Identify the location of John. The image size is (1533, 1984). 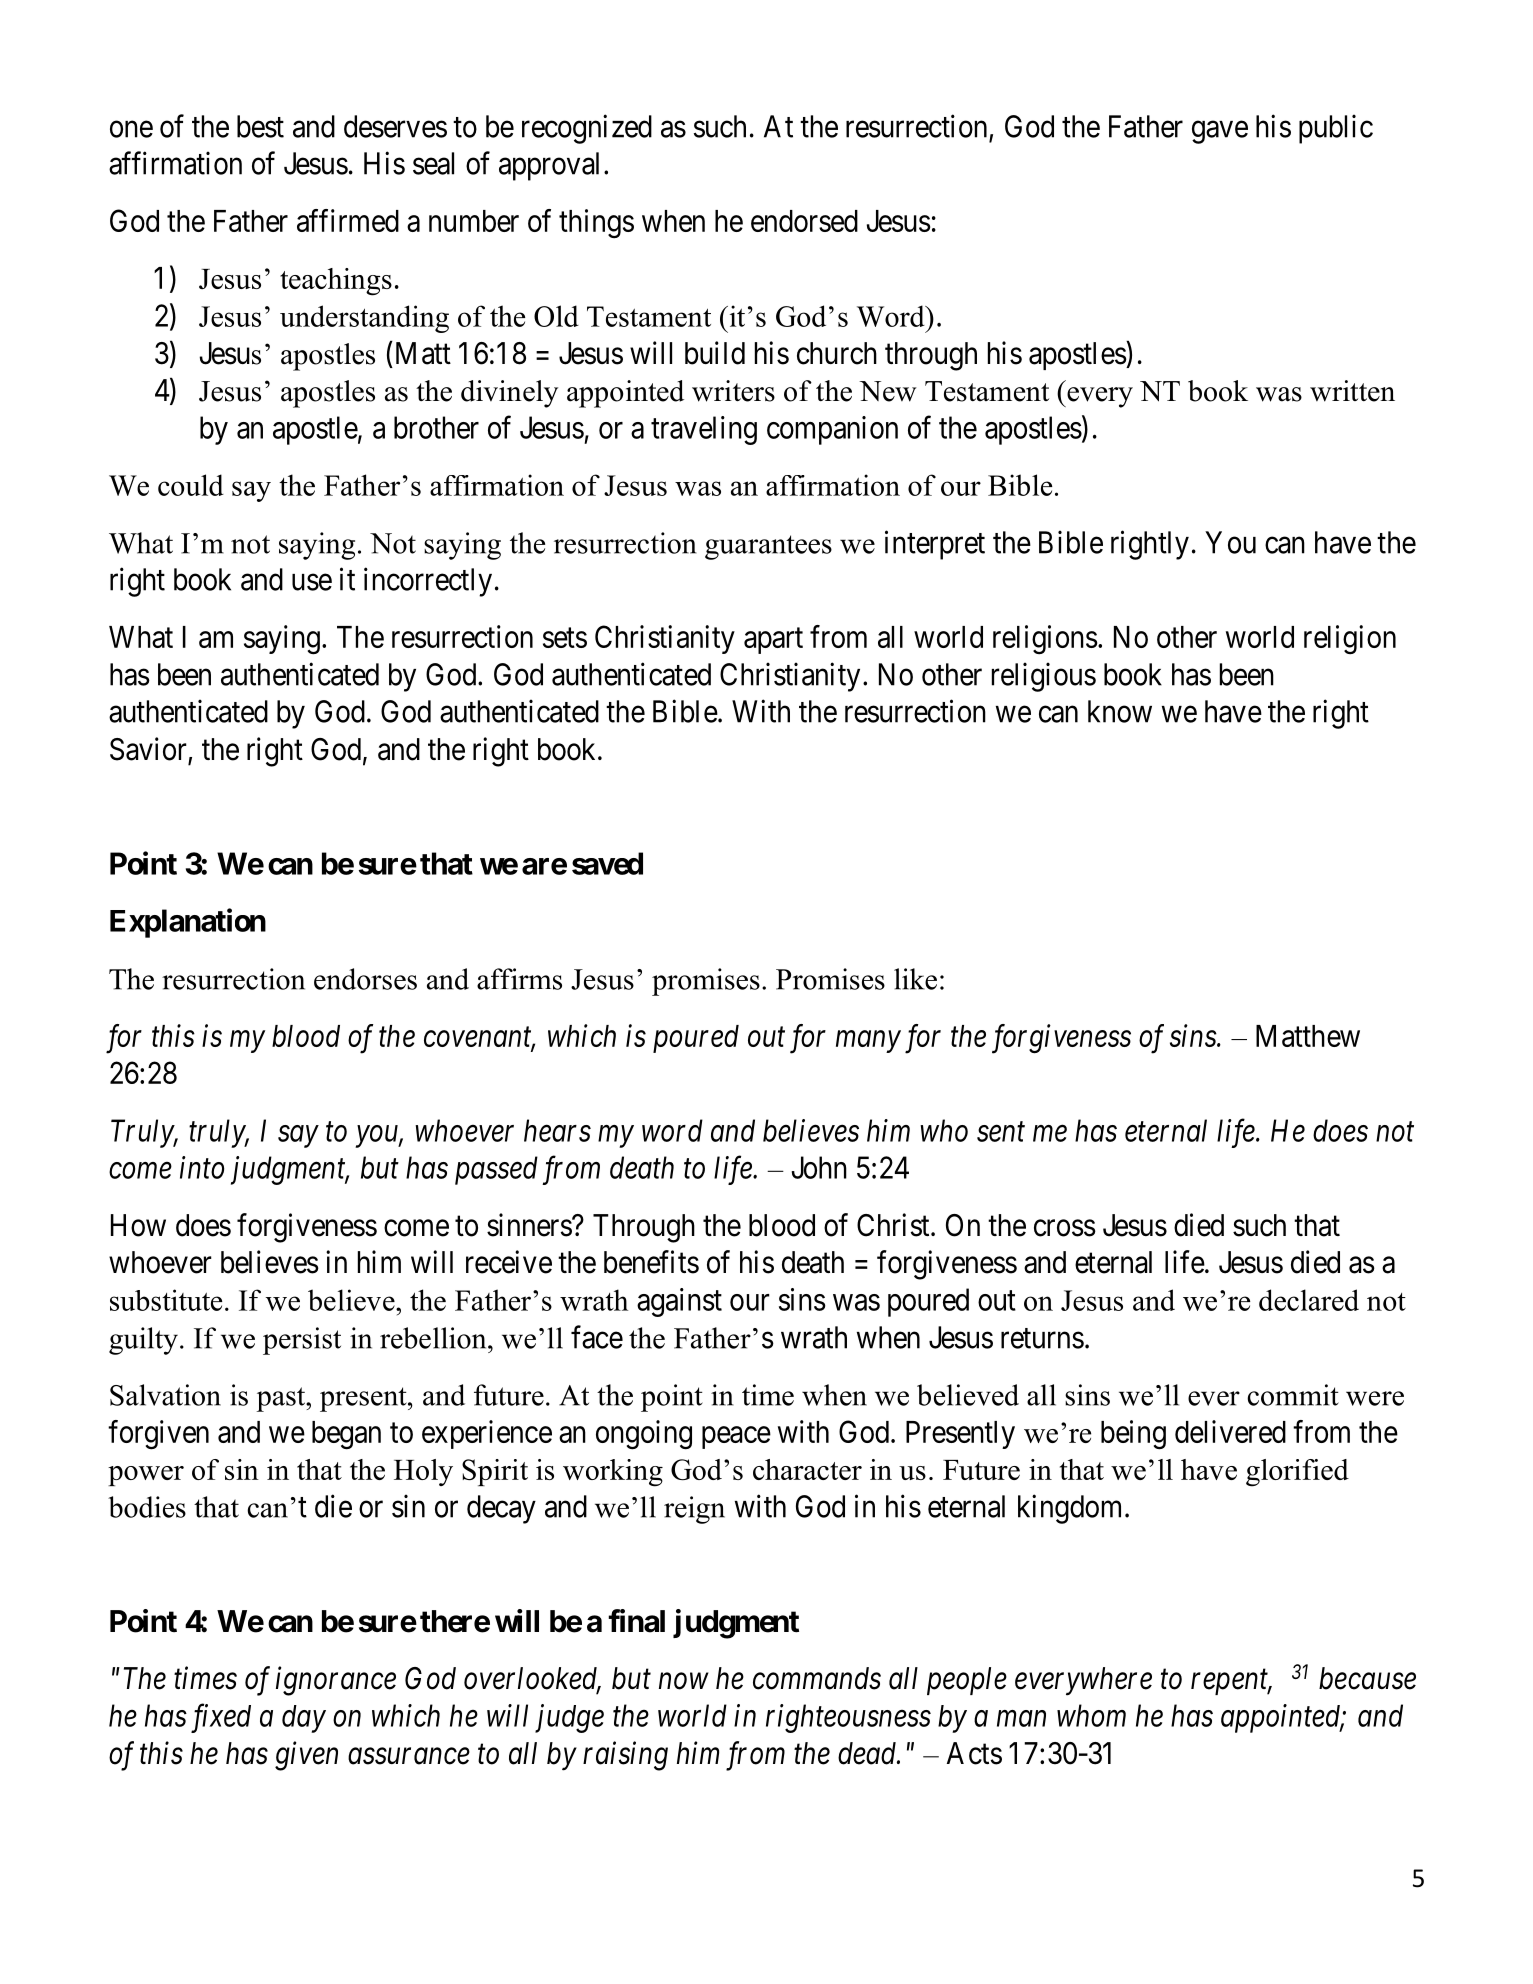
(819, 1167).
